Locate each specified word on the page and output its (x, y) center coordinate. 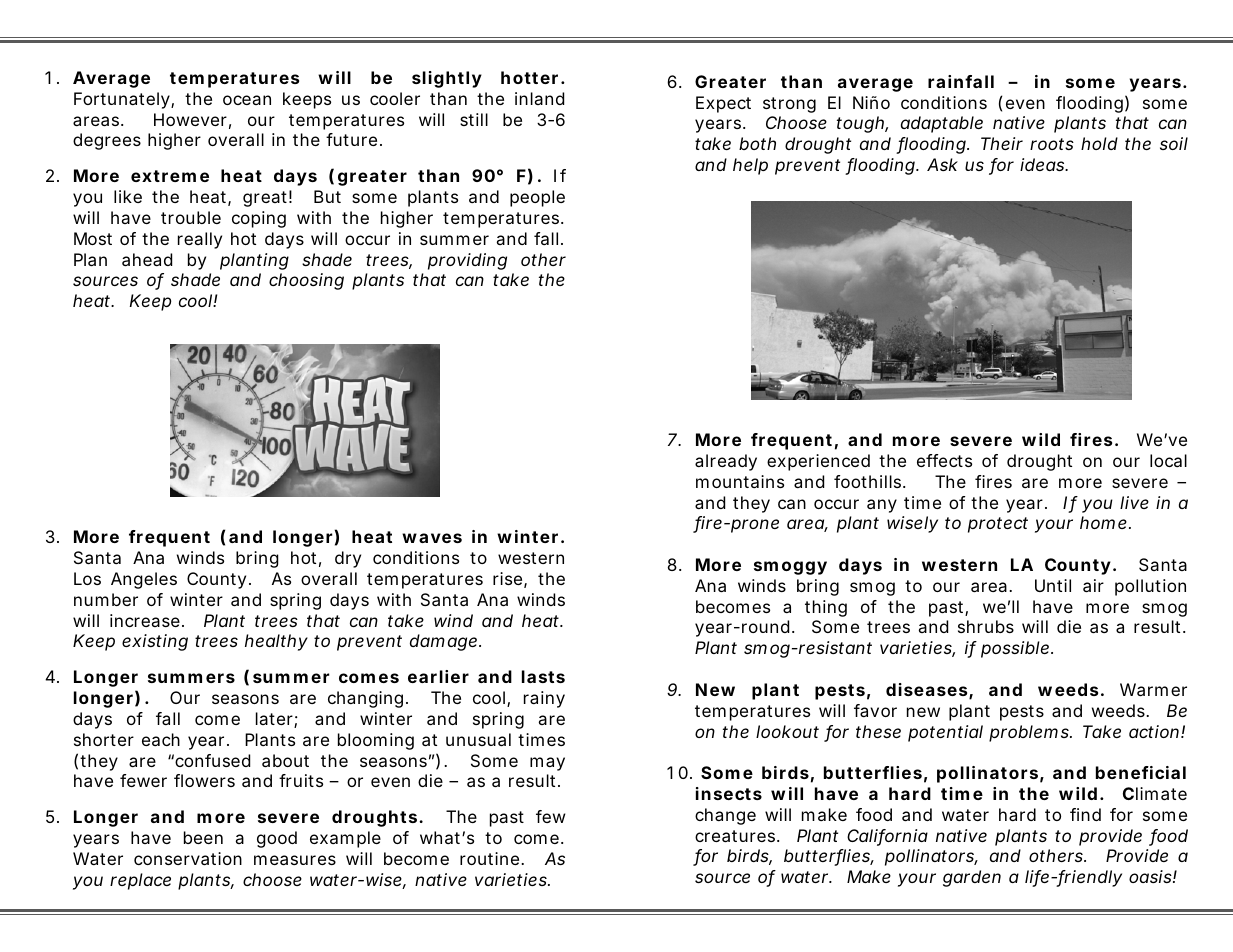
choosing (306, 281)
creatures (736, 836)
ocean (247, 100)
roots (1052, 144)
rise (507, 578)
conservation (188, 858)
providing (467, 261)
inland (539, 98)
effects (944, 460)
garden (972, 878)
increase (145, 620)
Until (1053, 585)
